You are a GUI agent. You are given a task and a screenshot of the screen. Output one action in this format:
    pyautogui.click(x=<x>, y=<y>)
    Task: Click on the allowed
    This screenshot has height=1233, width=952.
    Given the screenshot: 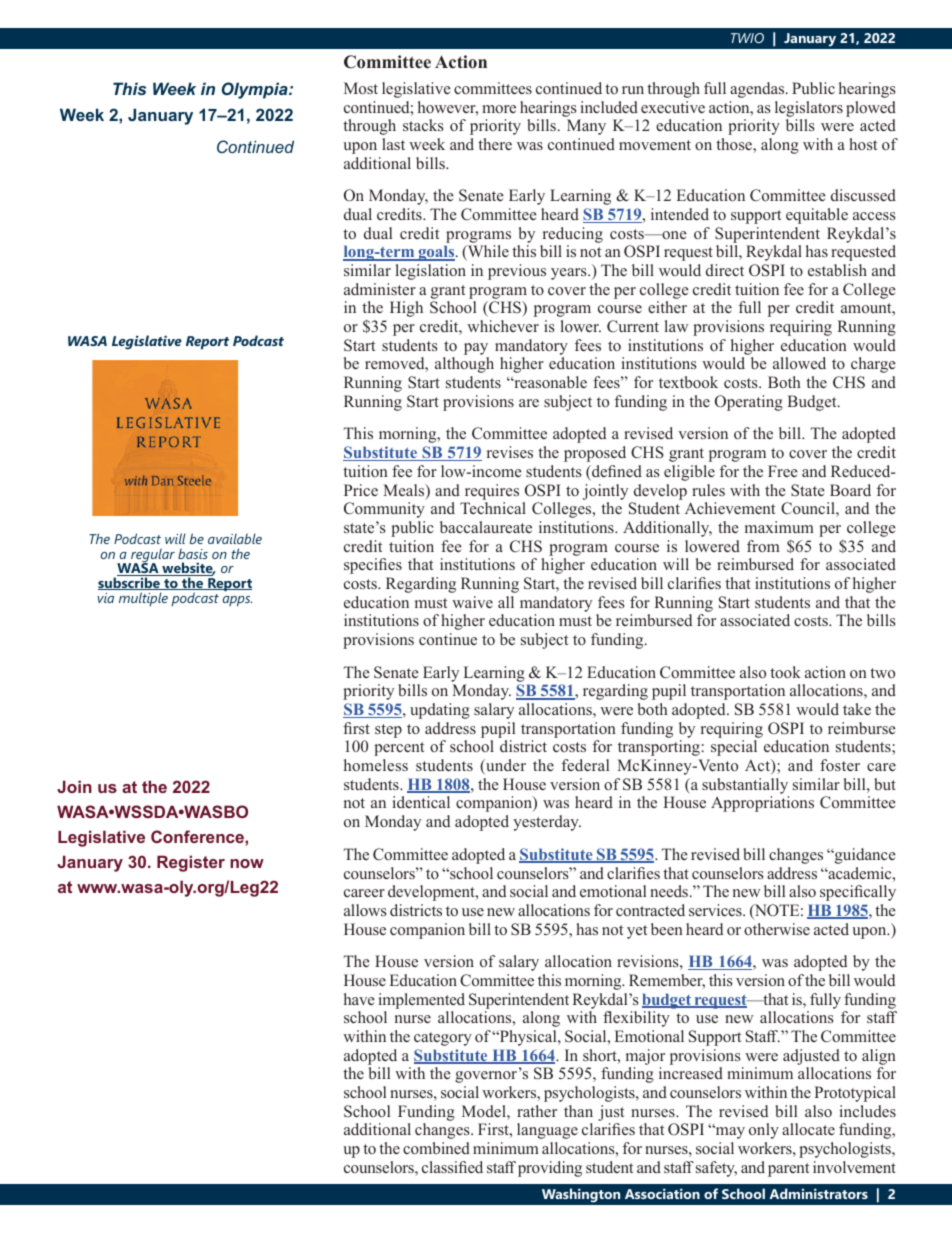 What is the action you would take?
    pyautogui.click(x=799, y=363)
